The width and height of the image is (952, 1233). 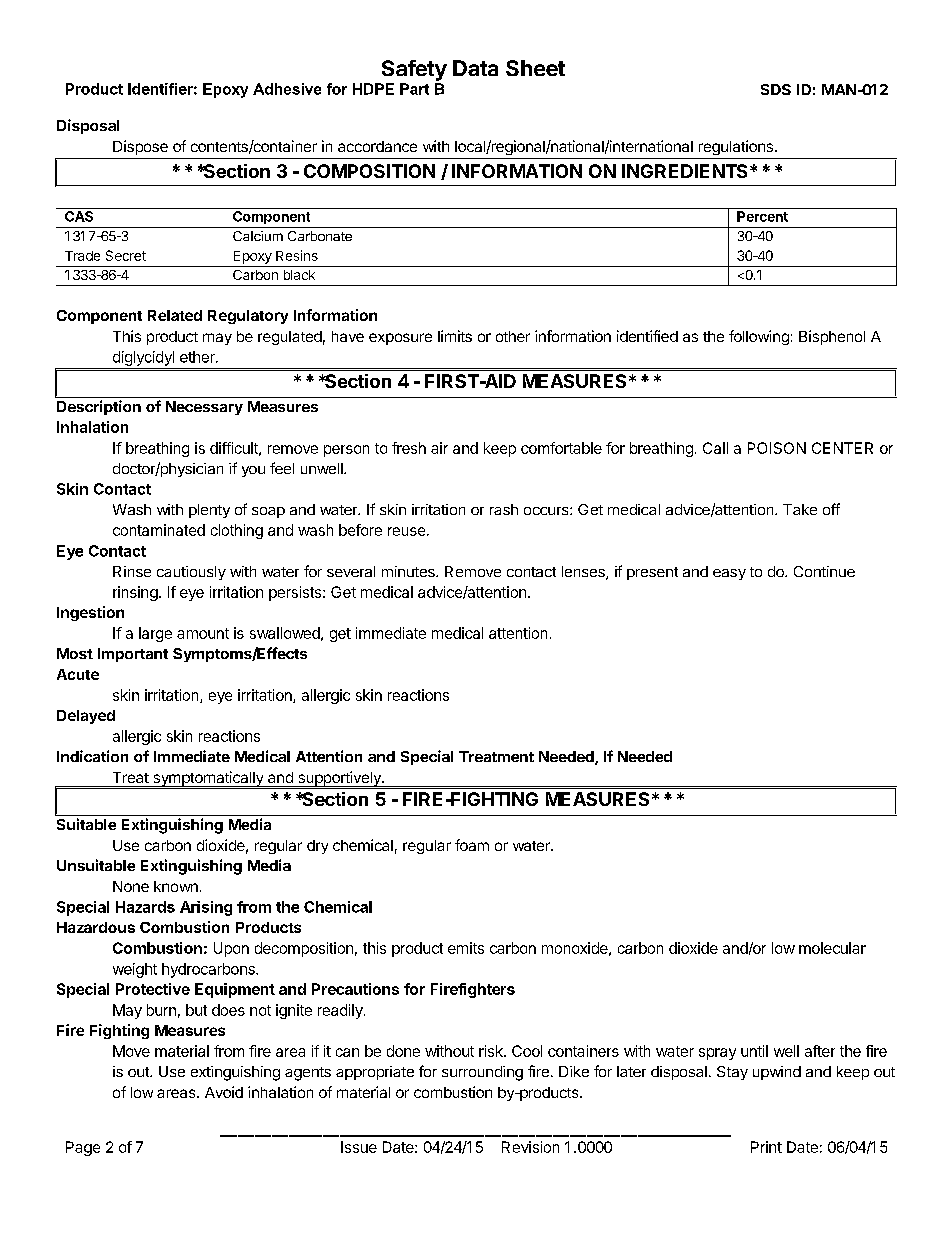 I want to click on Avoid, so click(x=224, y=1092).
